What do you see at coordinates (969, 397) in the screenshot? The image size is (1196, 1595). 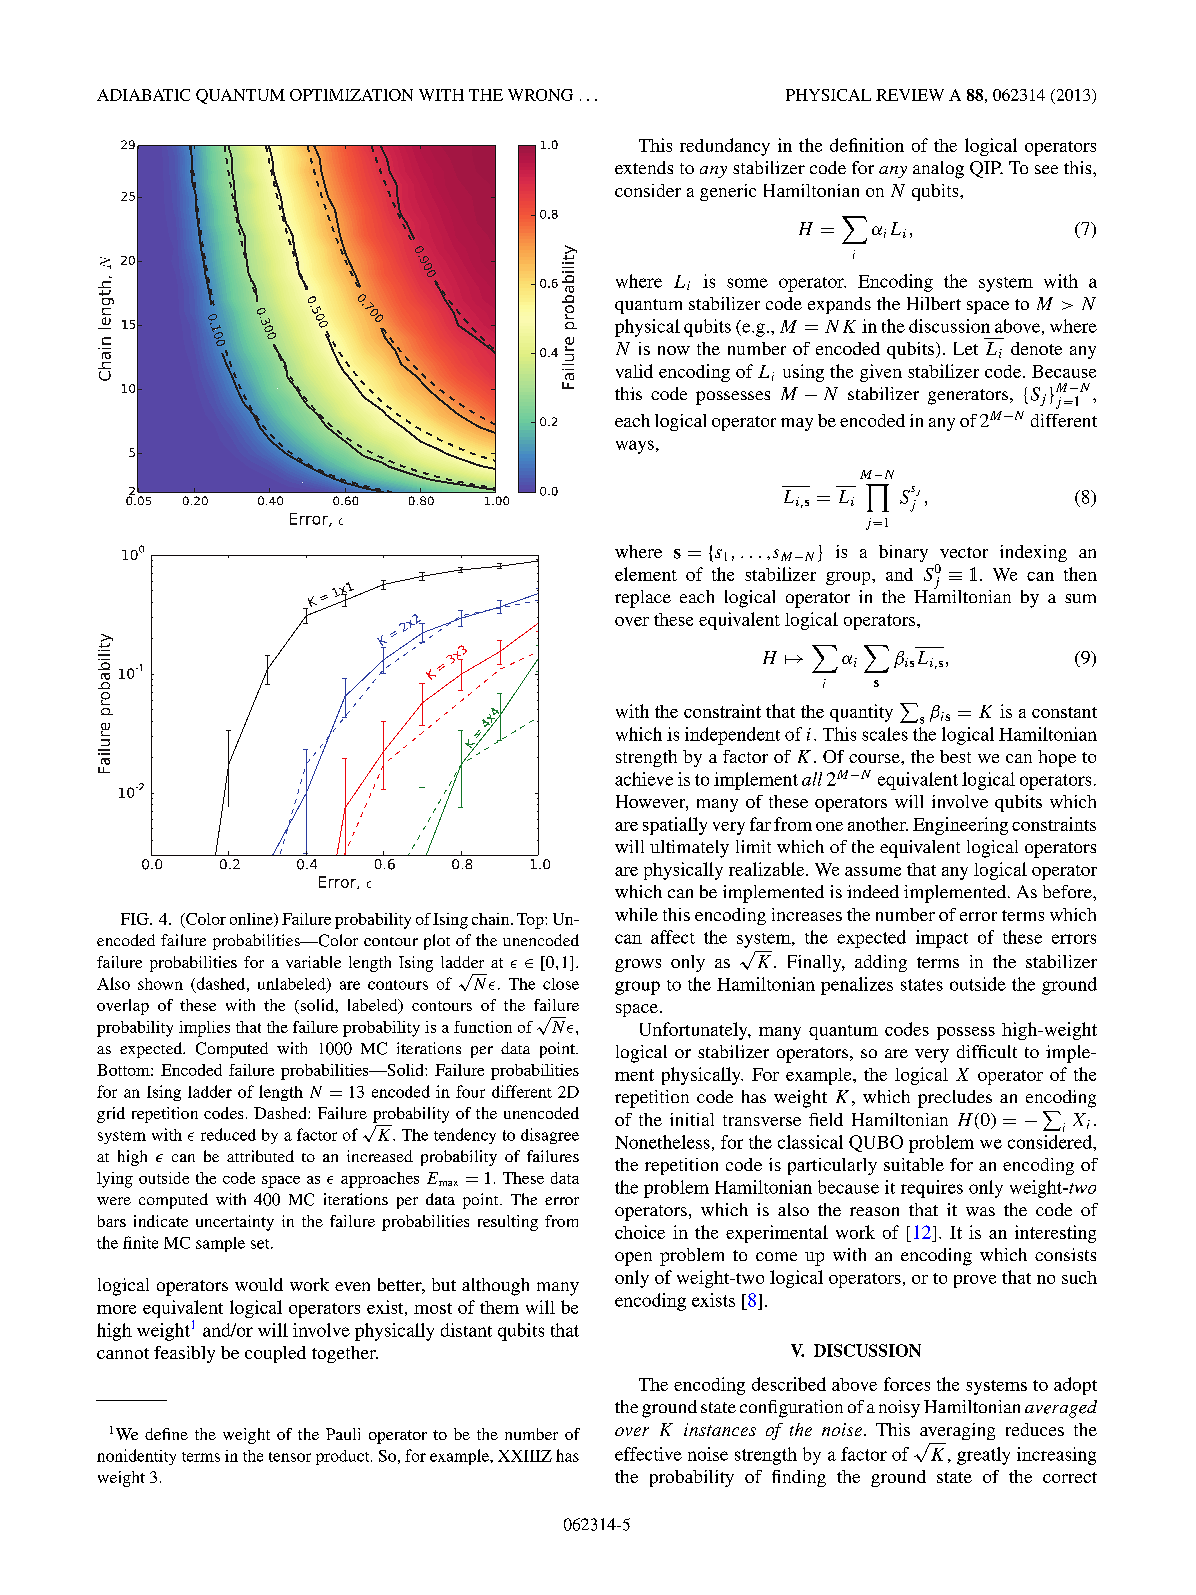 I see `generators` at bounding box center [969, 397].
